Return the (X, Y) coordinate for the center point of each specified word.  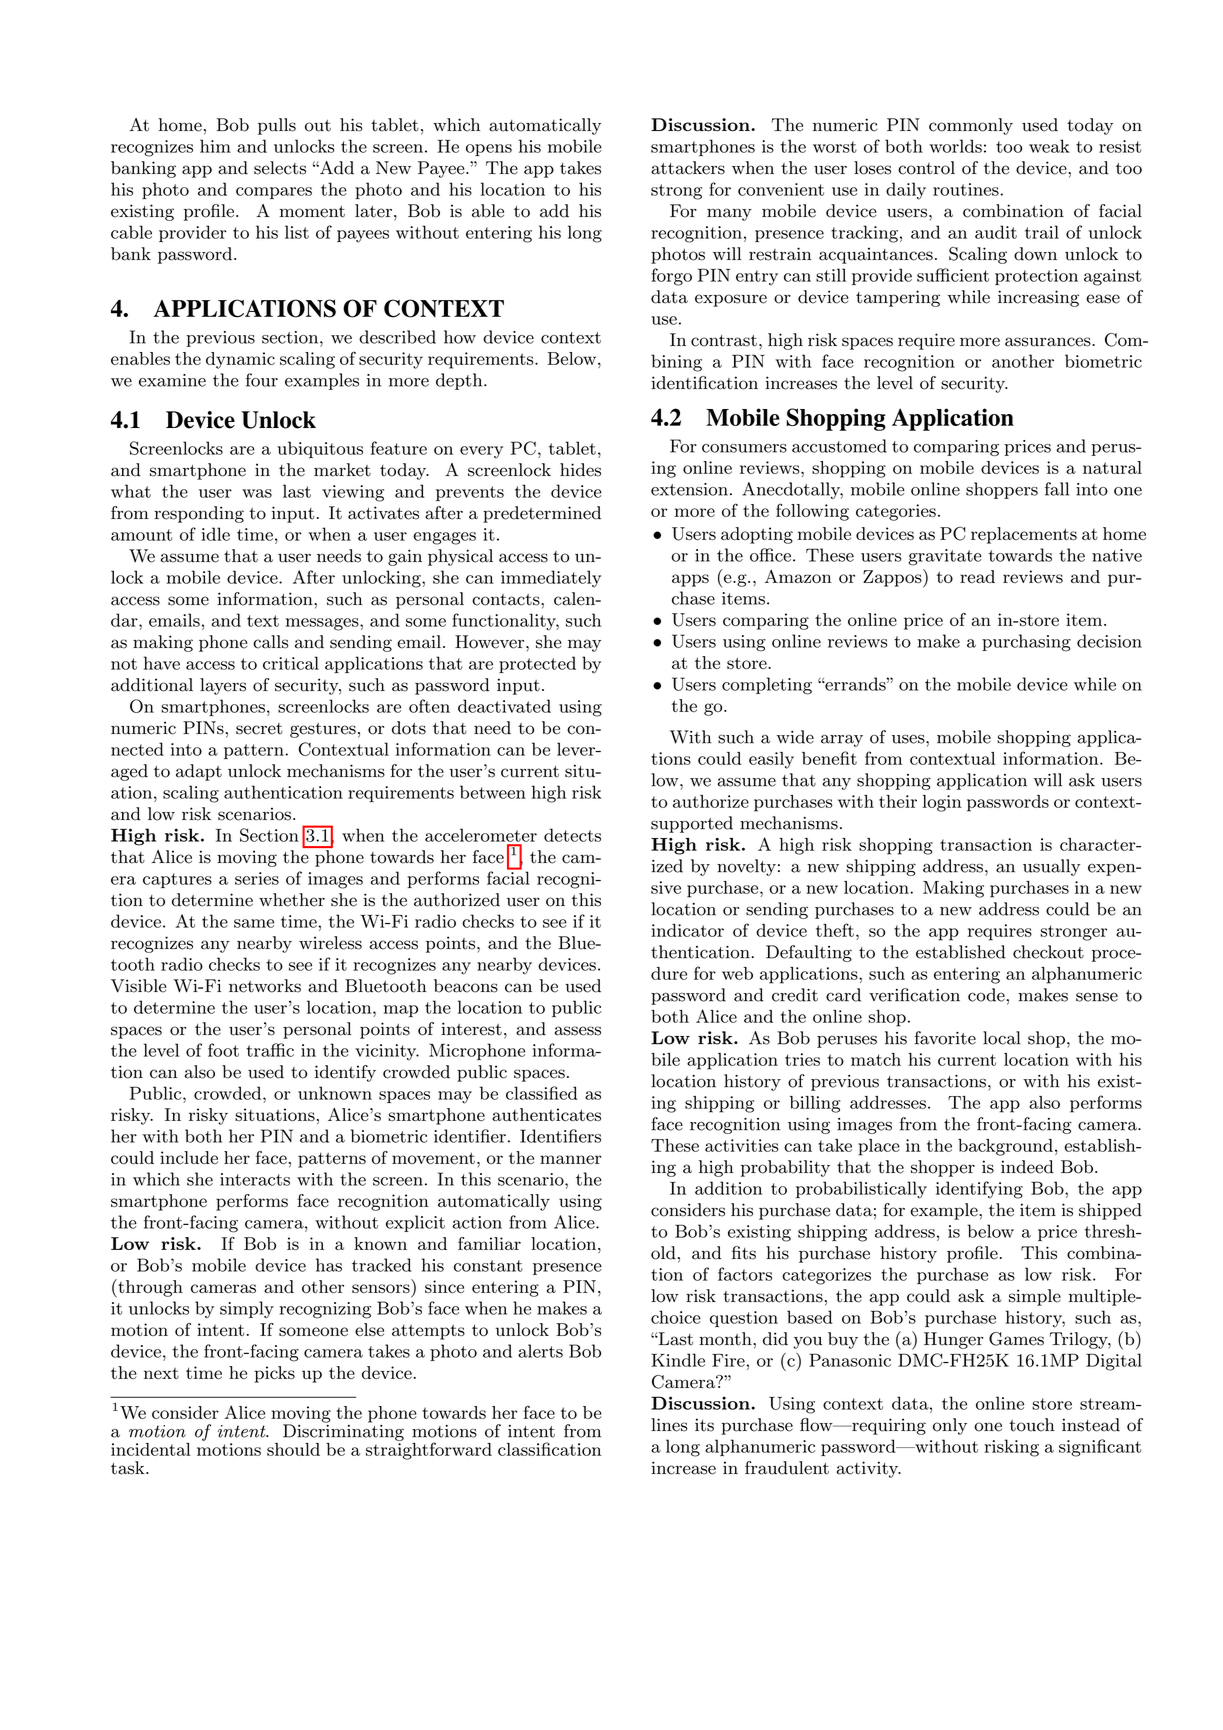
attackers (688, 168)
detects (572, 835)
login (942, 803)
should (293, 1449)
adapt (199, 772)
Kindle (678, 1360)
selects (280, 168)
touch (1032, 1425)
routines (967, 189)
